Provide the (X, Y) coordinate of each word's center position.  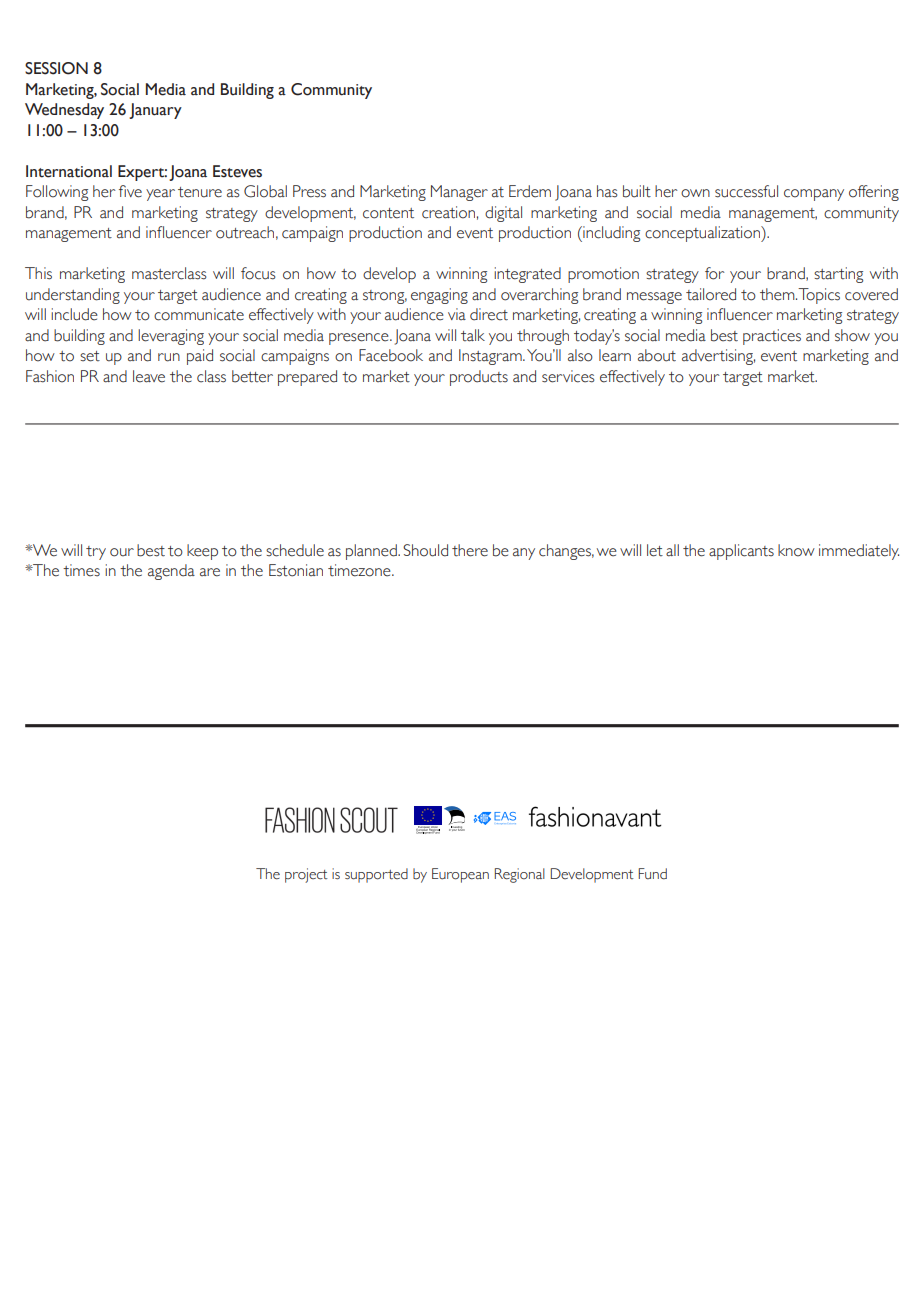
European (460, 875)
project (306, 875)
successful (746, 191)
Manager (459, 193)
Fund (652, 874)
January (155, 111)
